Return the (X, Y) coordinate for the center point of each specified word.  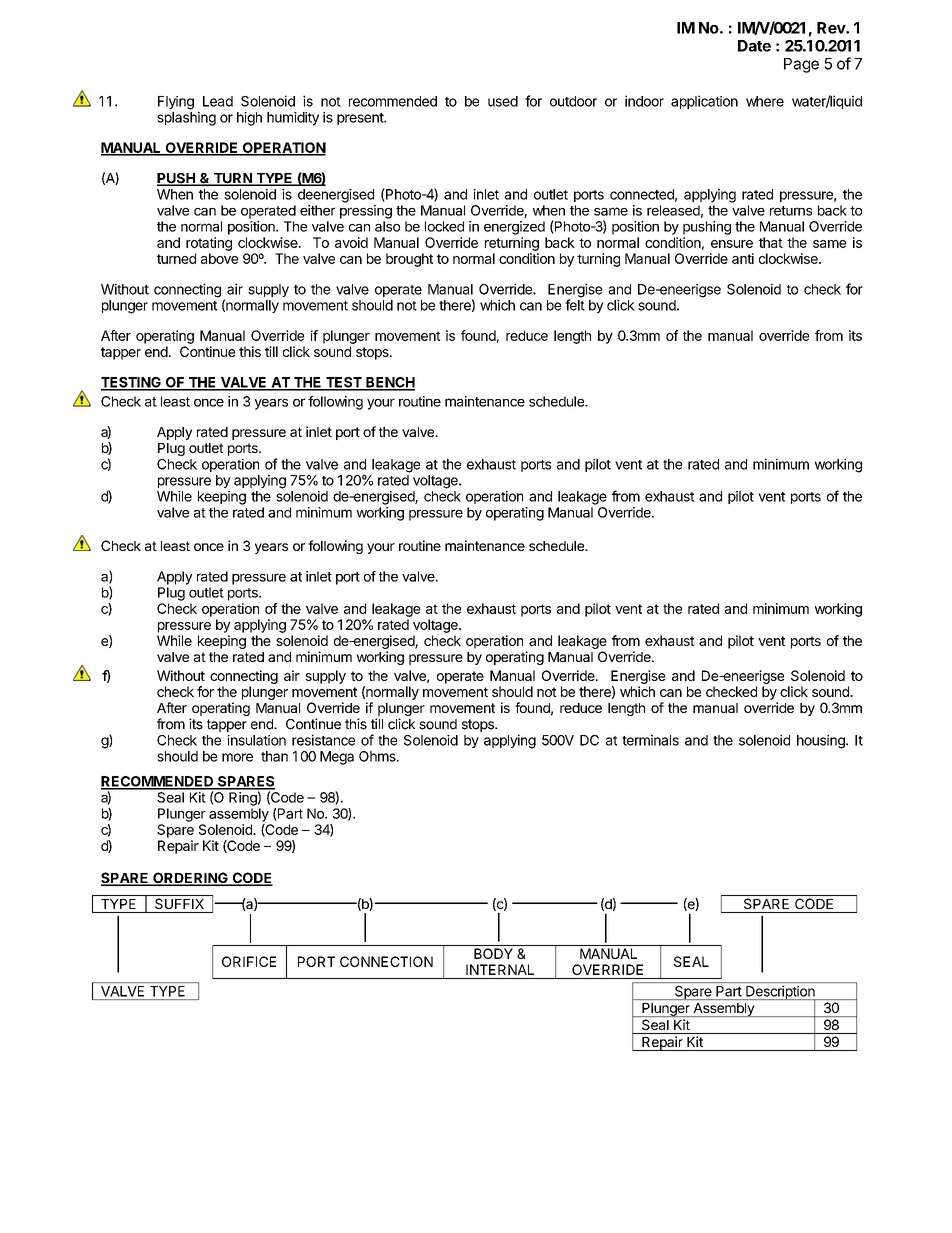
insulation (257, 740)
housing (822, 742)
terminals (650, 740)
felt (575, 305)
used (503, 101)
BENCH (389, 383)
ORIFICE (249, 961)
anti (743, 258)
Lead (218, 101)
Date (754, 46)
